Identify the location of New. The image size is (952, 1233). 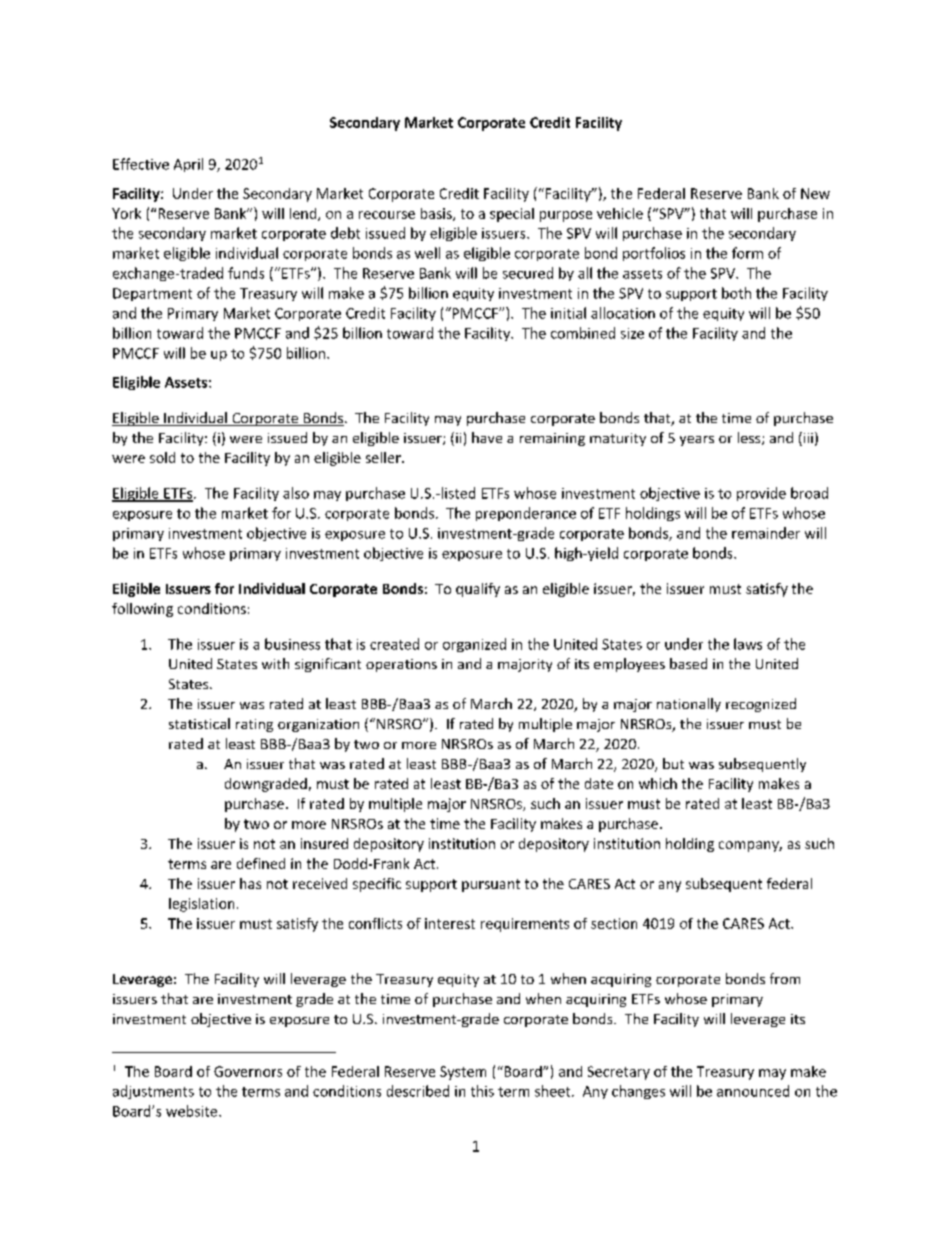
(815, 193).
